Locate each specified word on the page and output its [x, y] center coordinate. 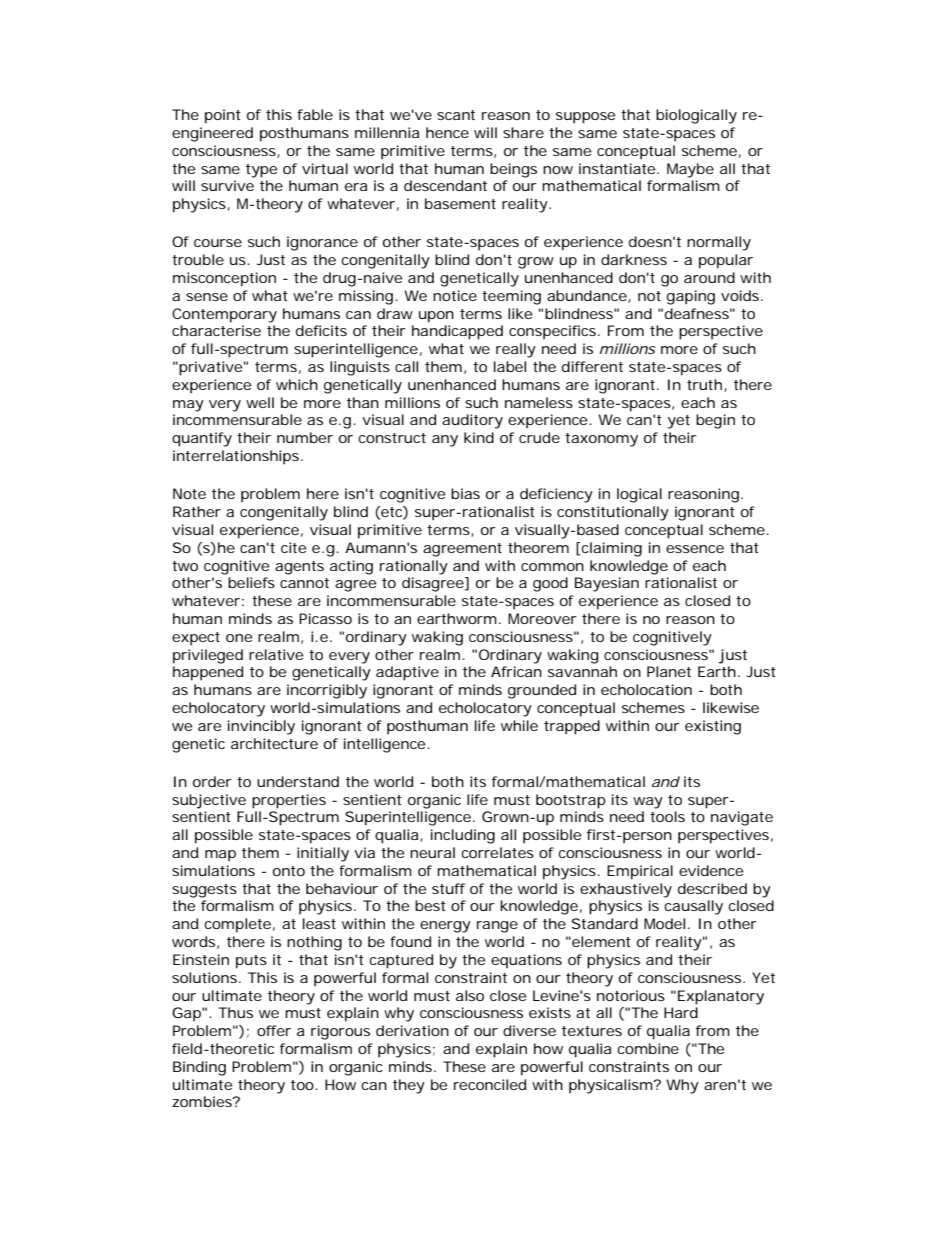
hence [447, 132]
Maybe [690, 170]
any [445, 441]
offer [274, 1030]
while [519, 725]
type [261, 171]
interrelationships [236, 457]
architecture [274, 743]
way [648, 803]
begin [715, 421]
